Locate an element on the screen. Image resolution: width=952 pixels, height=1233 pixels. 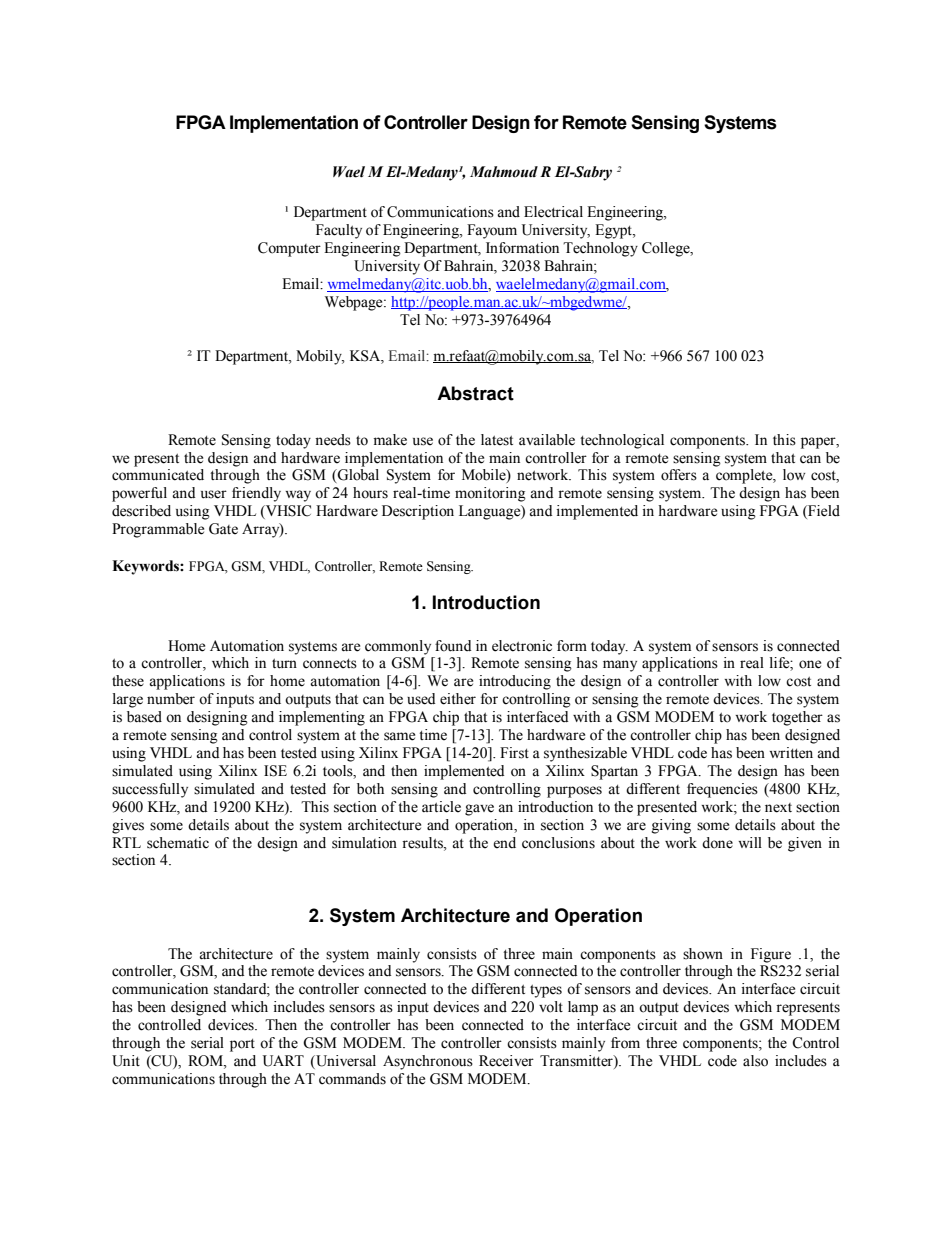
schematic is located at coordinates (178, 843).
